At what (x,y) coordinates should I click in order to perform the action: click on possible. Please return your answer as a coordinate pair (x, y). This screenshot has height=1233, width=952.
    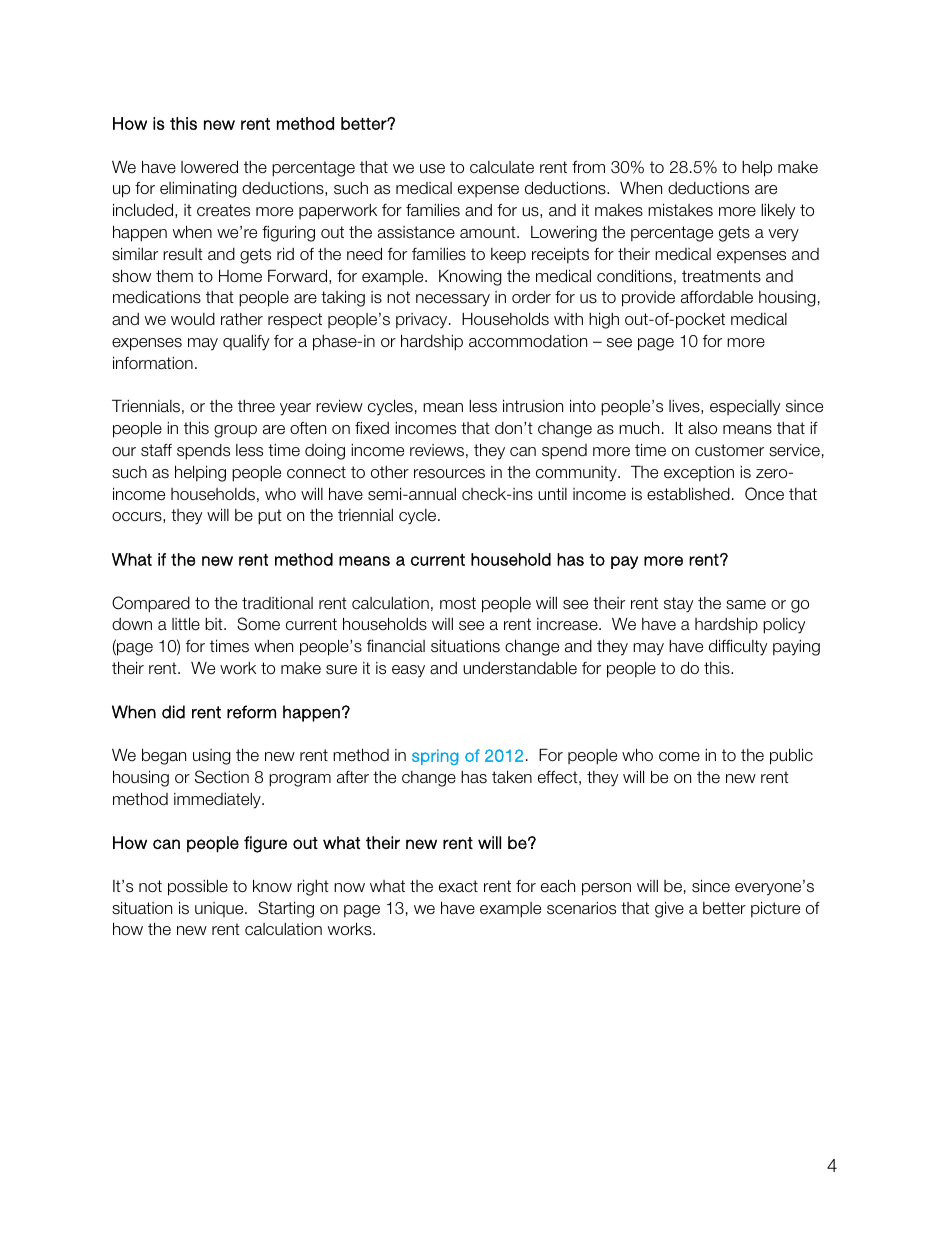
    Looking at the image, I should click on (198, 887).
